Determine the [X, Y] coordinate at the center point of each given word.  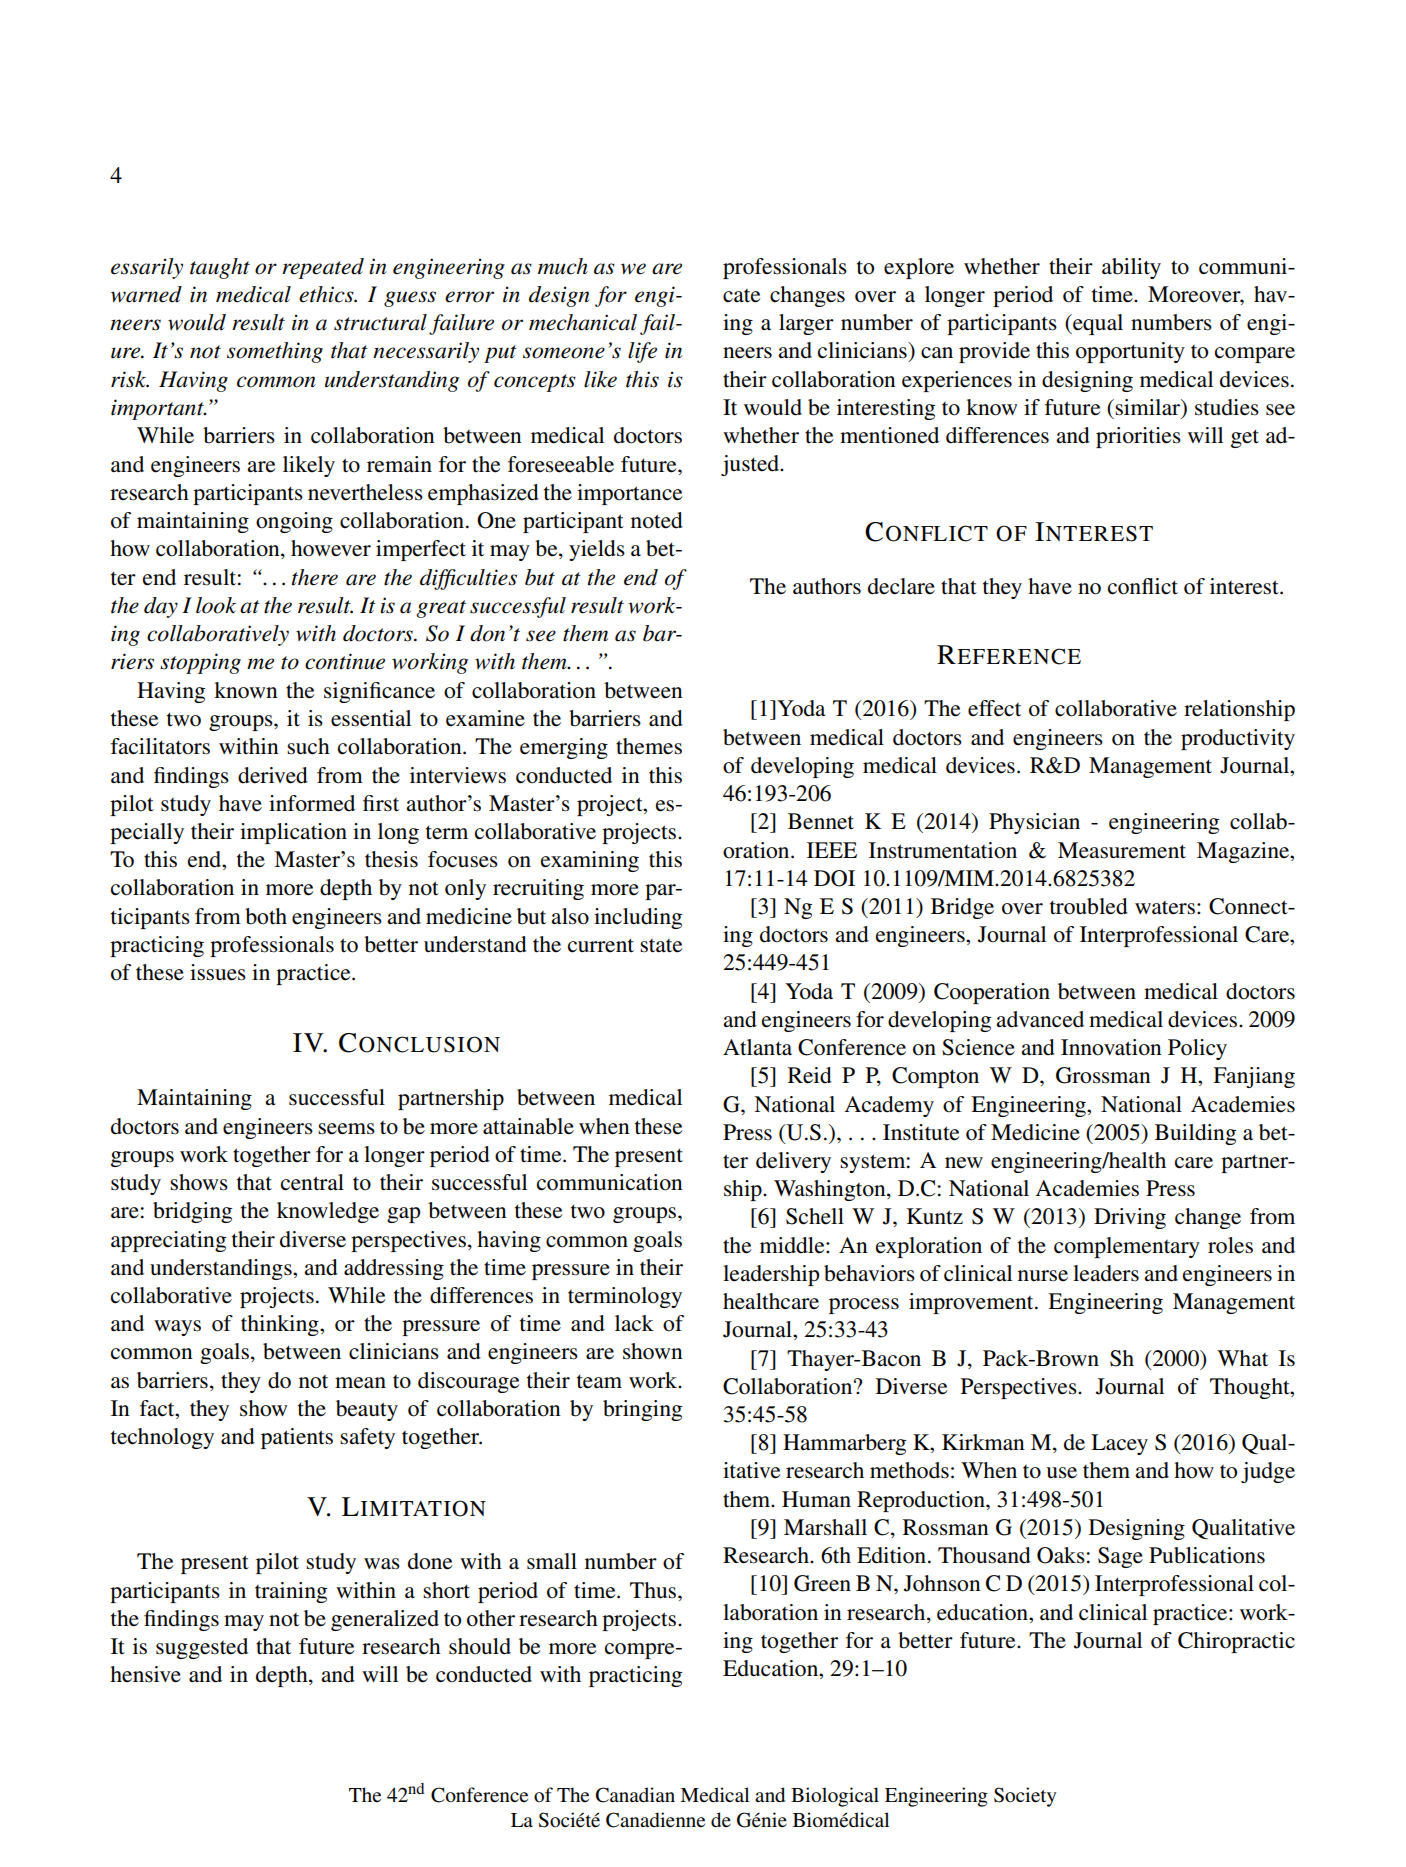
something [275, 352]
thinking [281, 1325]
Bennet [821, 821]
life [642, 352]
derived [273, 775]
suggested [202, 1648]
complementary [1127, 1247]
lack [634, 1323]
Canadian [635, 1795]
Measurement [1122, 850]
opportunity [1130, 352]
